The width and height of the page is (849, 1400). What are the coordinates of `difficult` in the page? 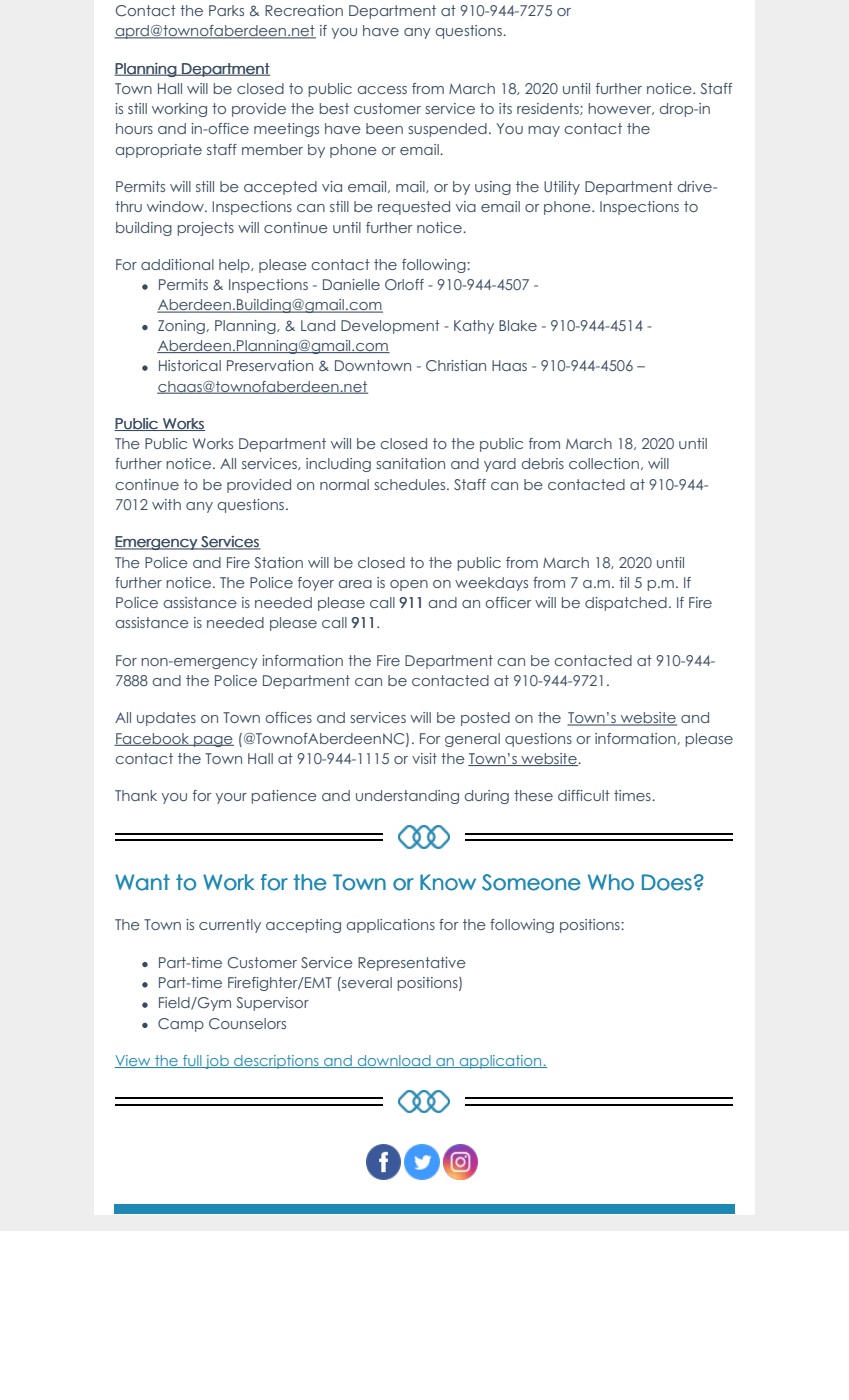 It's located at (584, 795).
